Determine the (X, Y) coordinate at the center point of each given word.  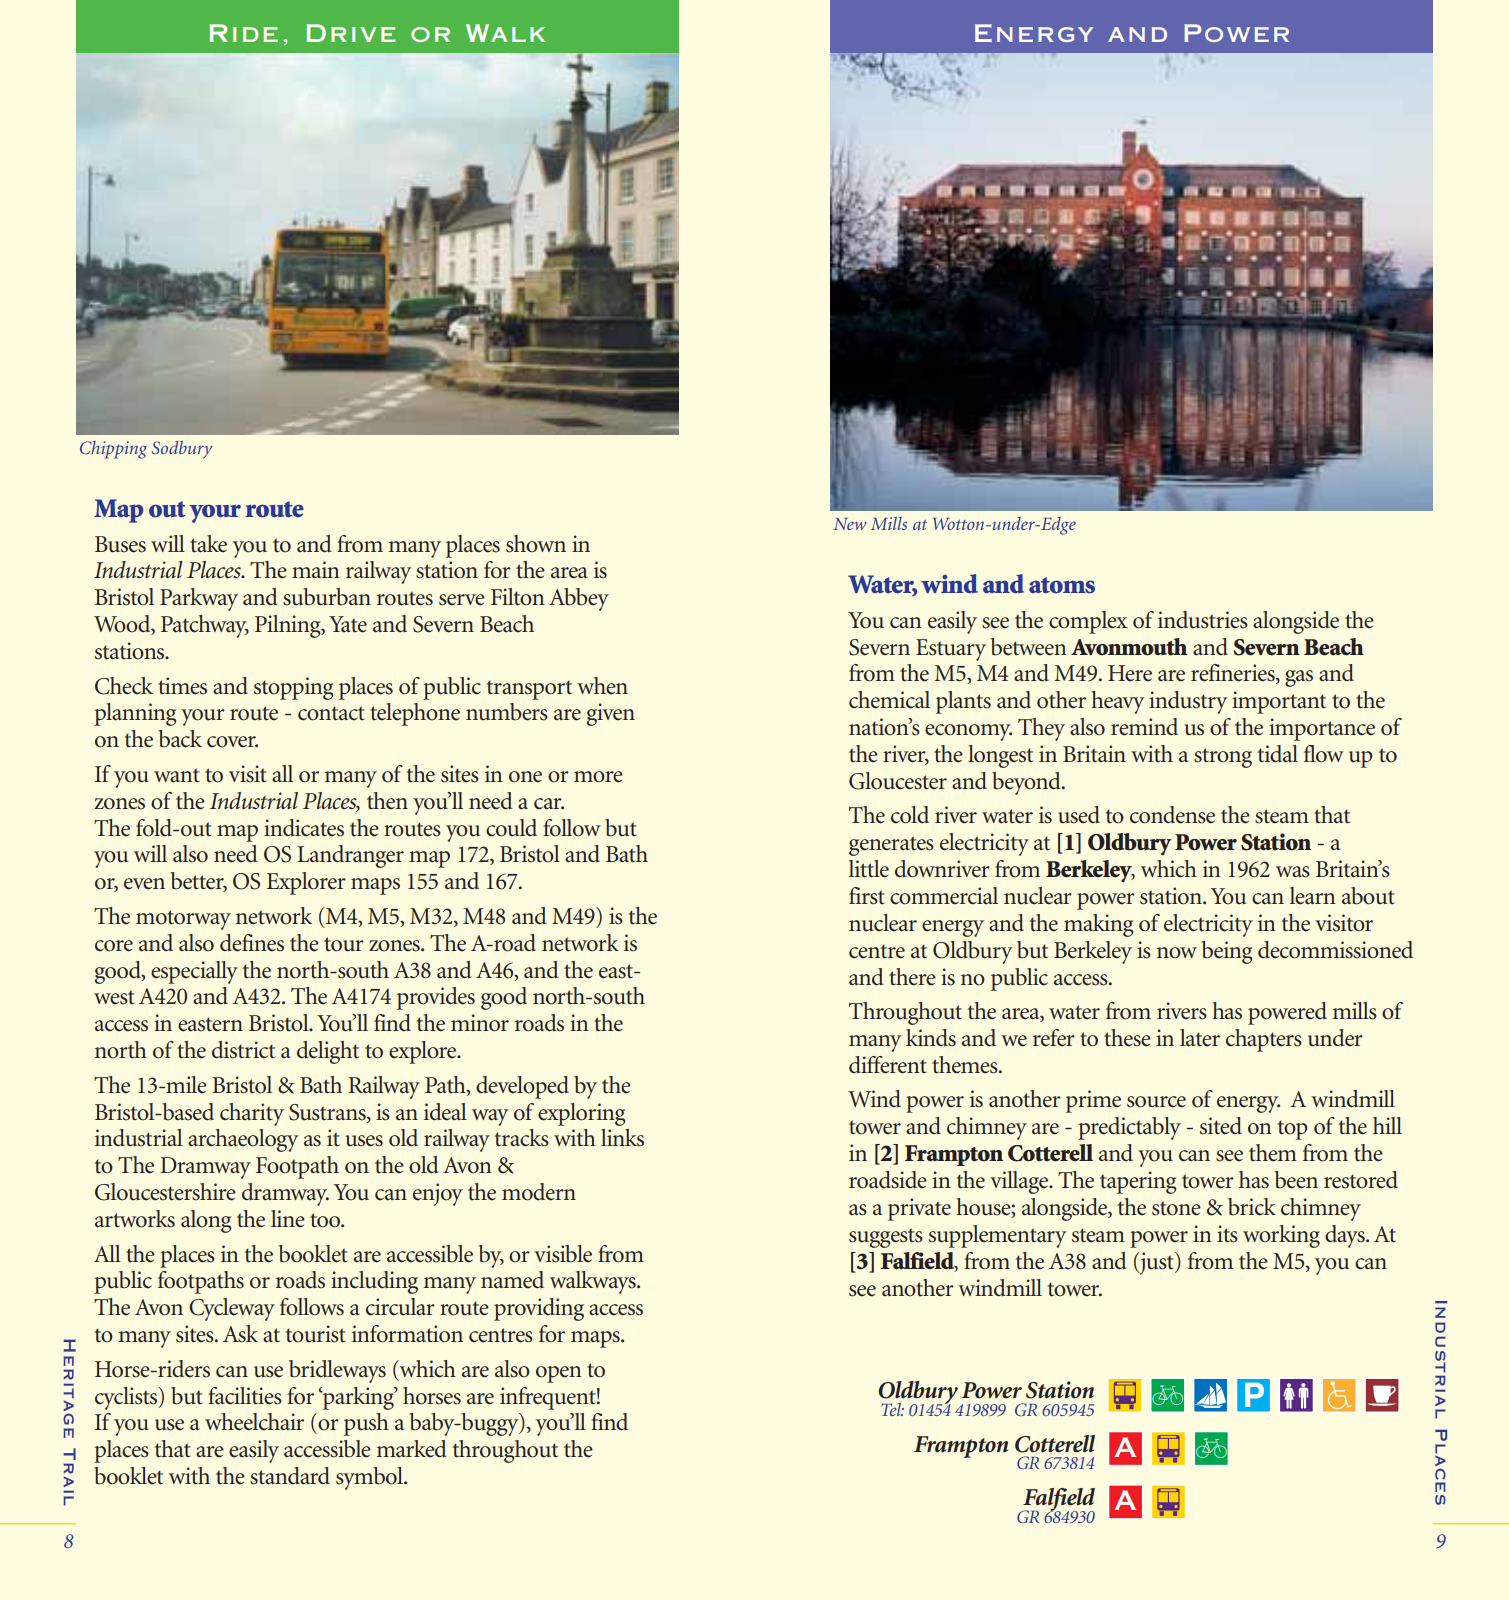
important (1279, 702)
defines (252, 943)
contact (331, 713)
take (208, 544)
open (559, 1374)
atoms (1062, 585)
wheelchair (254, 1422)
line (288, 1219)
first (867, 896)
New (850, 524)
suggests (886, 1238)
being (1226, 952)
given (611, 714)
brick (1252, 1207)
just (1156, 1263)
